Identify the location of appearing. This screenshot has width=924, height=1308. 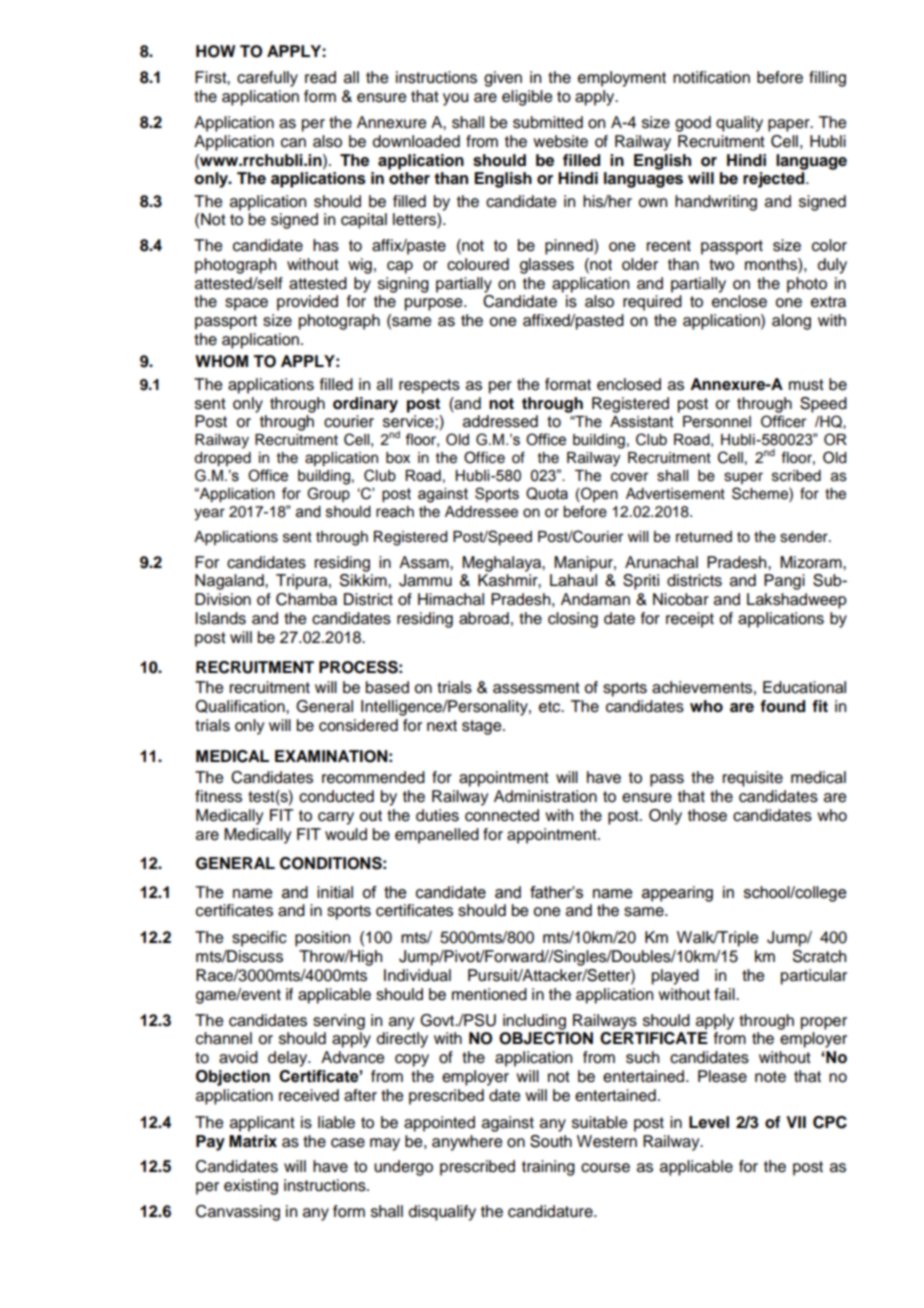
(677, 894).
